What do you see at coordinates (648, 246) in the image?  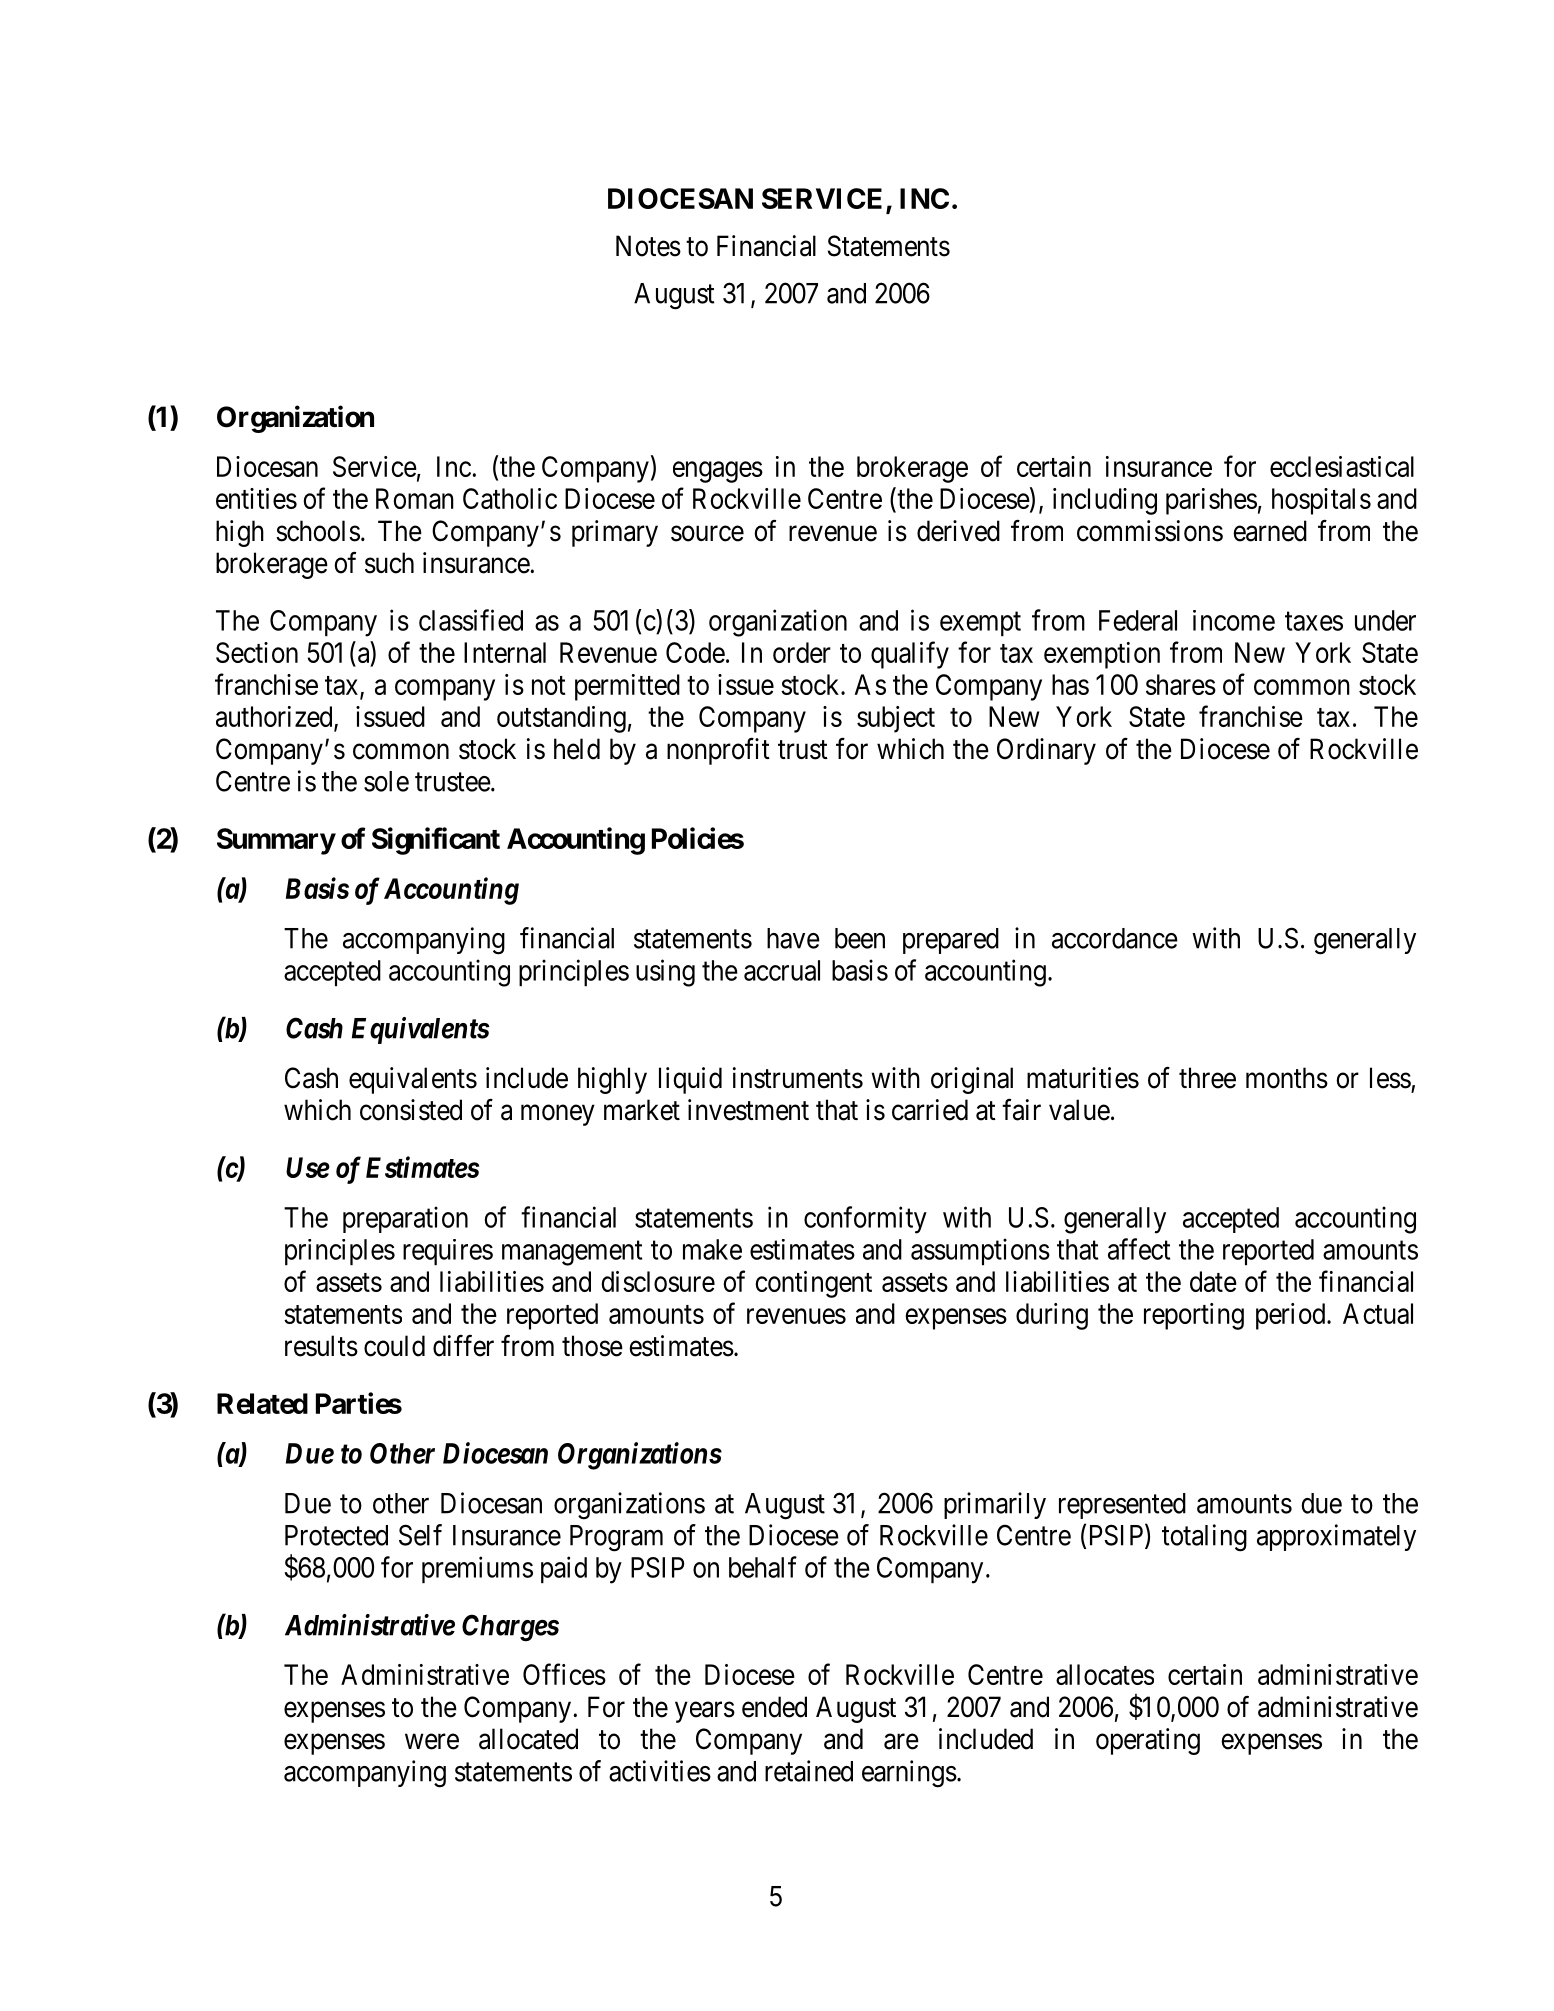 I see `Notes` at bounding box center [648, 246].
